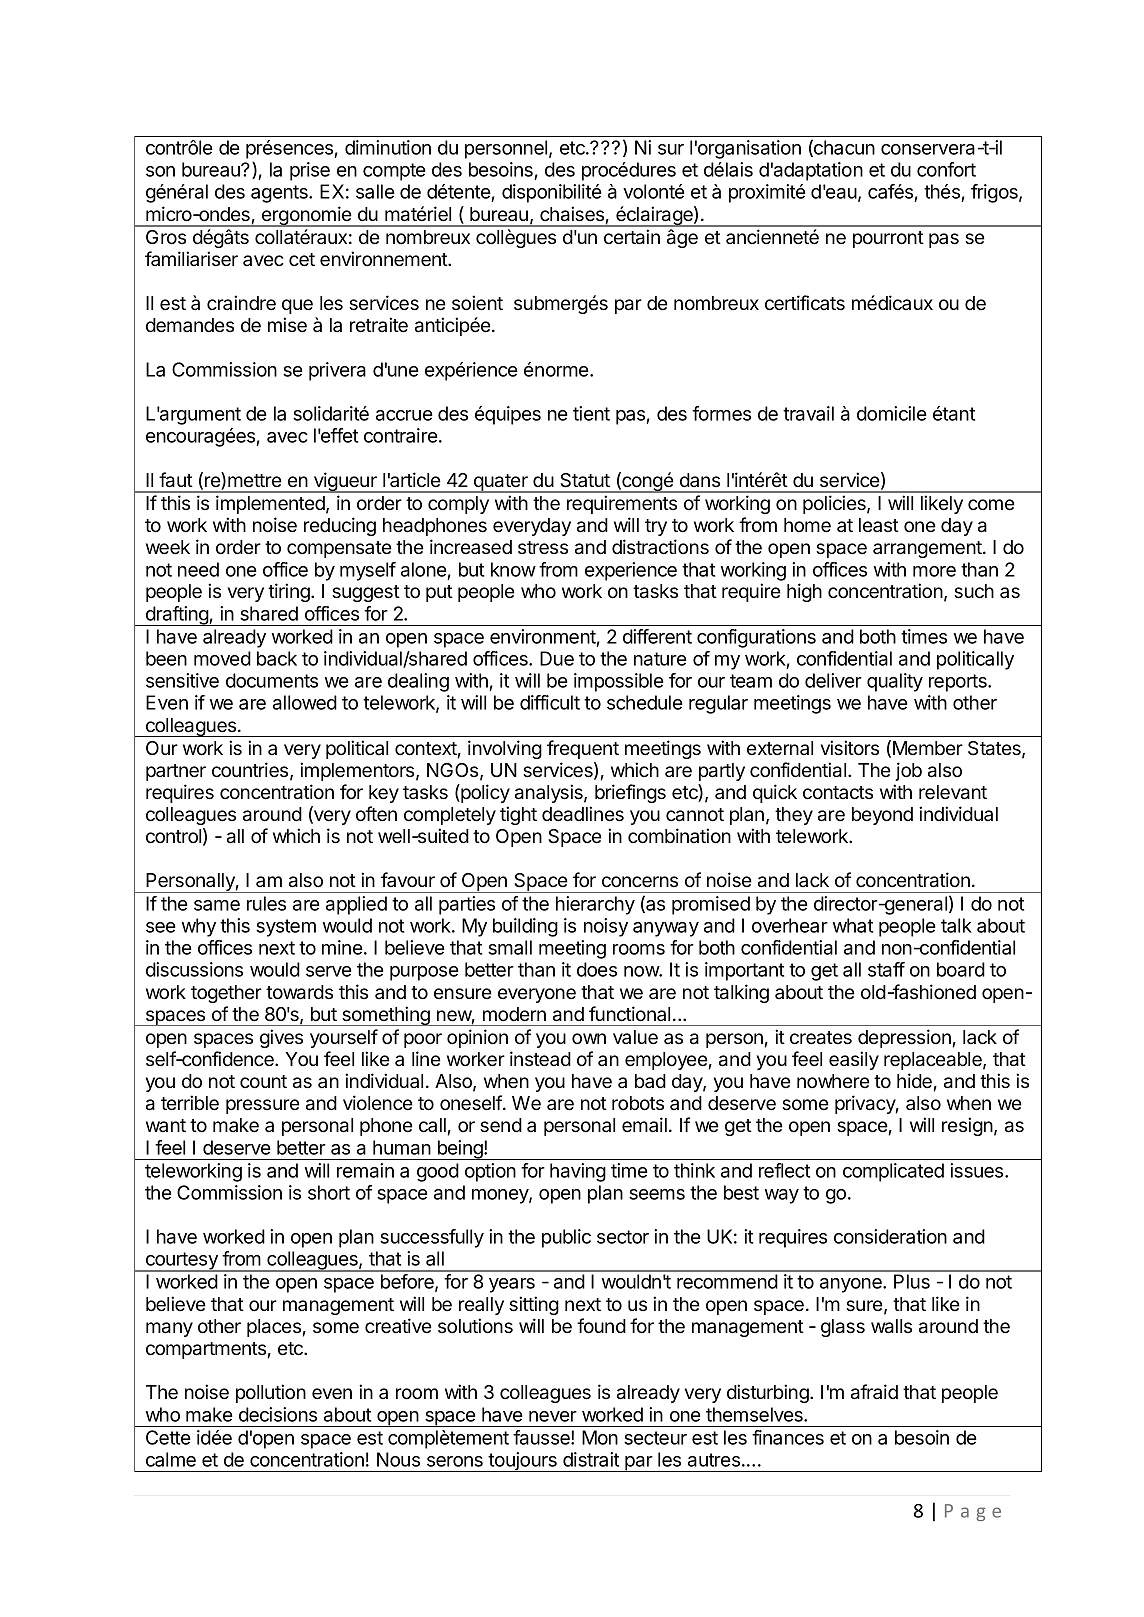  I want to click on more, so click(934, 571).
